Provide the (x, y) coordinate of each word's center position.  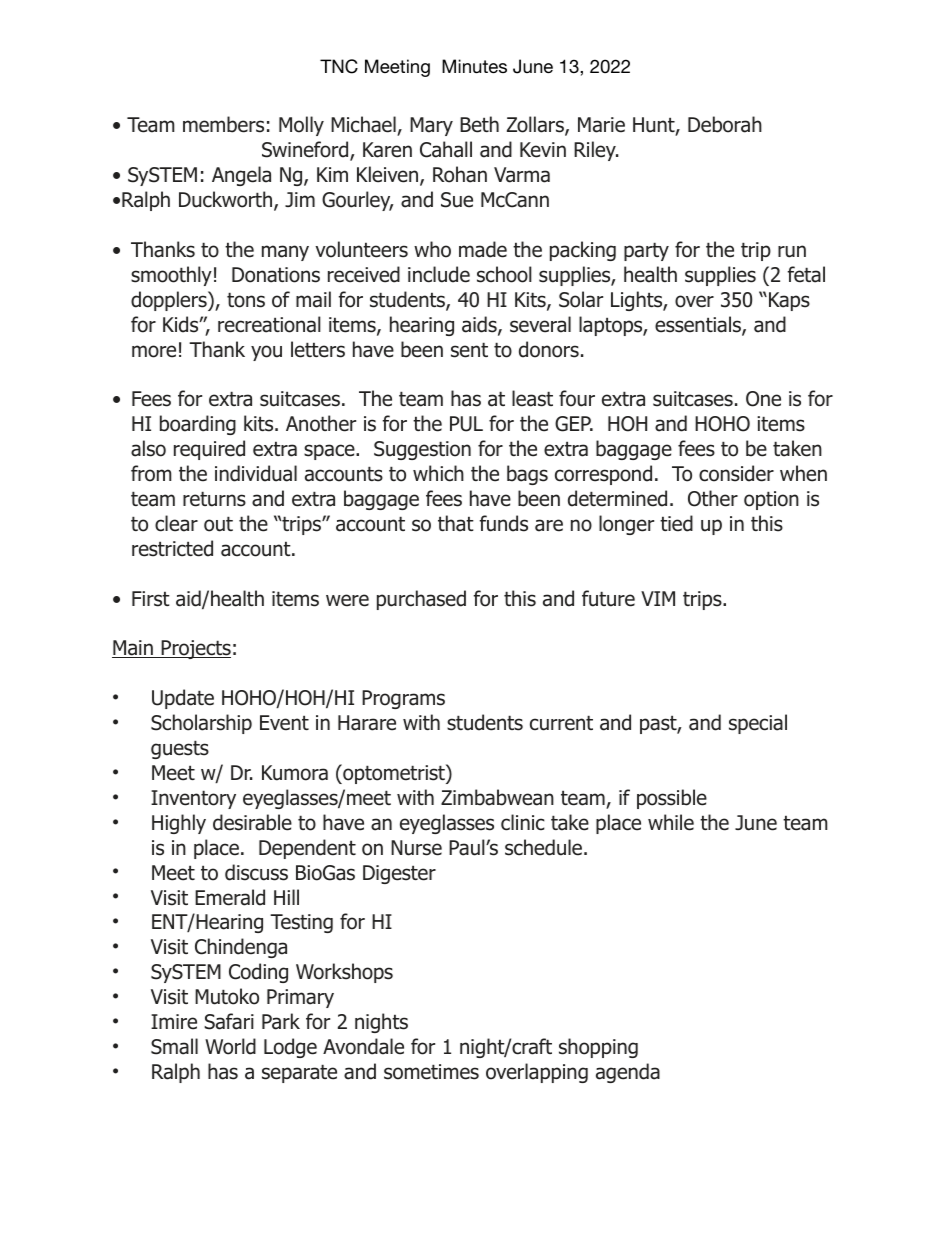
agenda (628, 1073)
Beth (479, 124)
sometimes (431, 1072)
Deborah (725, 124)
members (223, 124)
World (230, 1046)
